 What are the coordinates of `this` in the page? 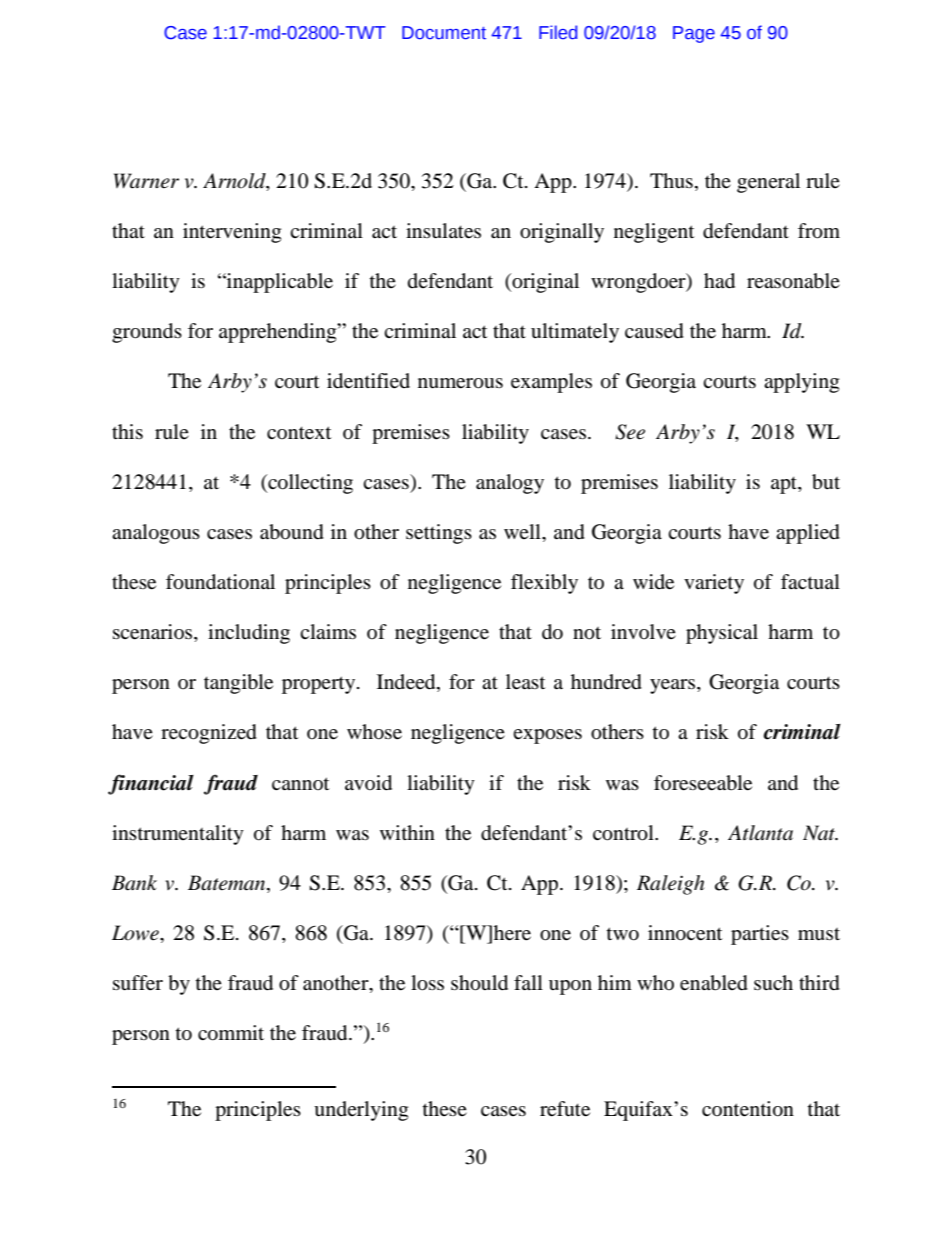 It's located at (127, 431).
